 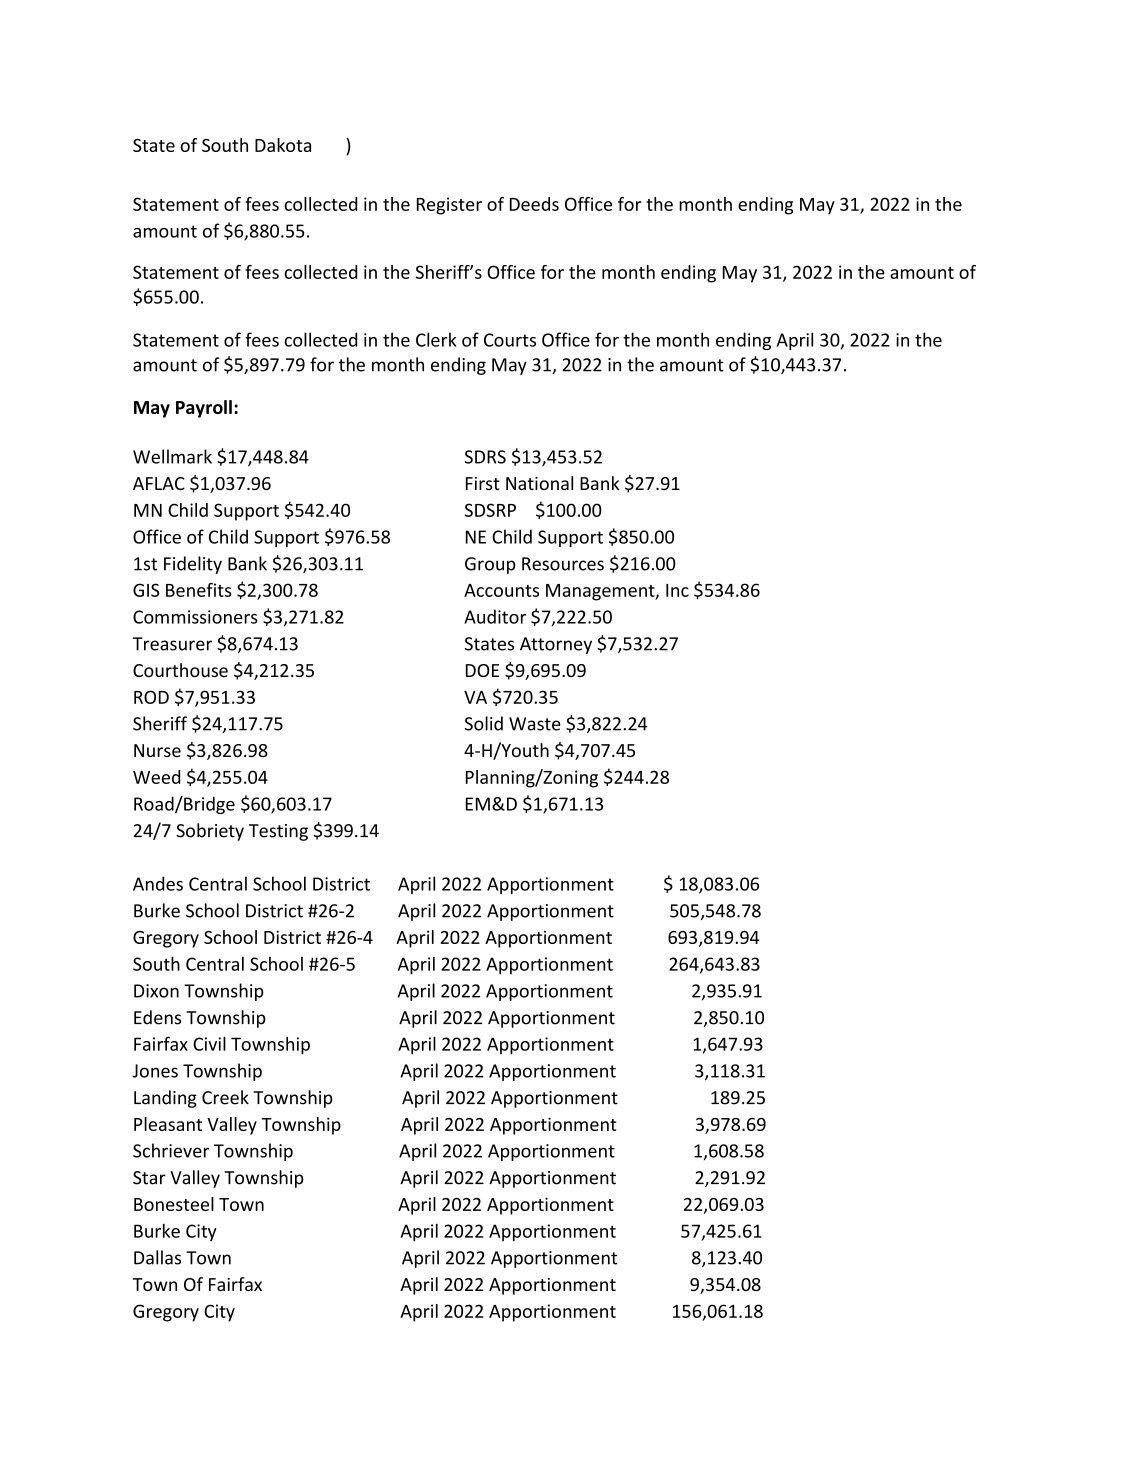 What do you see at coordinates (485, 457) in the screenshot?
I see `SDRS` at bounding box center [485, 457].
